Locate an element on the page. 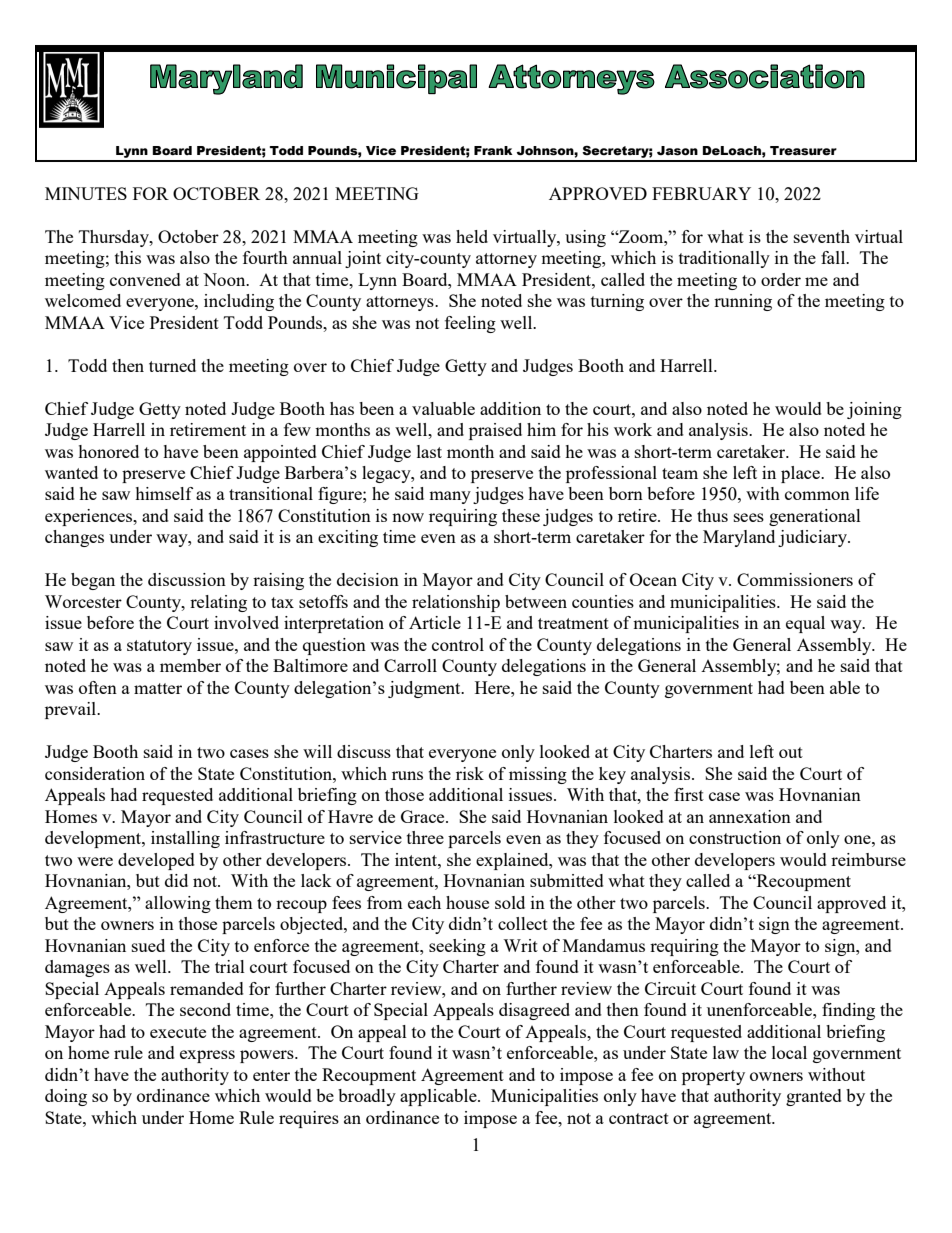 The image size is (952, 1233). place is located at coordinates (801, 474).
